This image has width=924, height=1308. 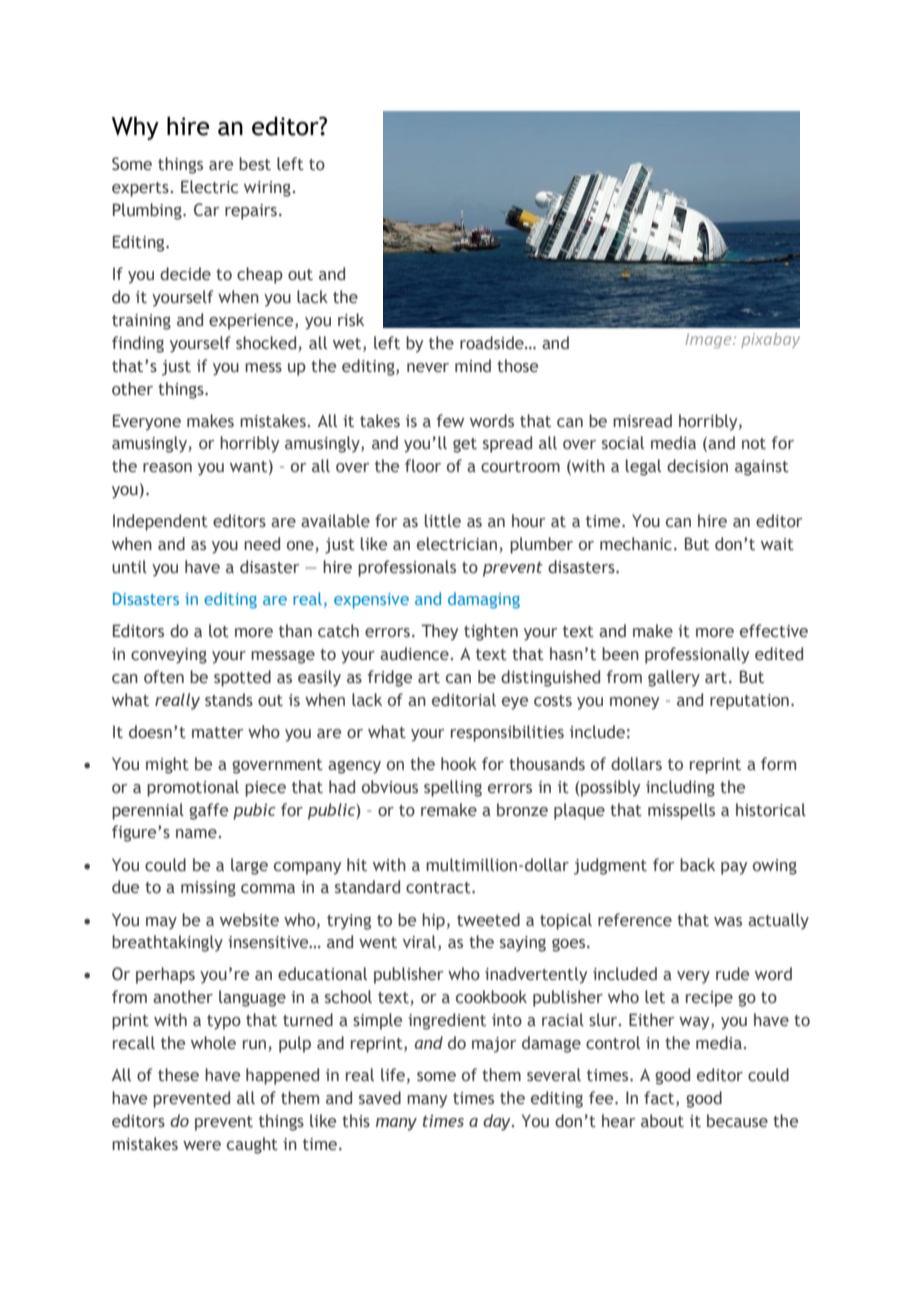 What do you see at coordinates (268, 189) in the image?
I see `wiring` at bounding box center [268, 189].
